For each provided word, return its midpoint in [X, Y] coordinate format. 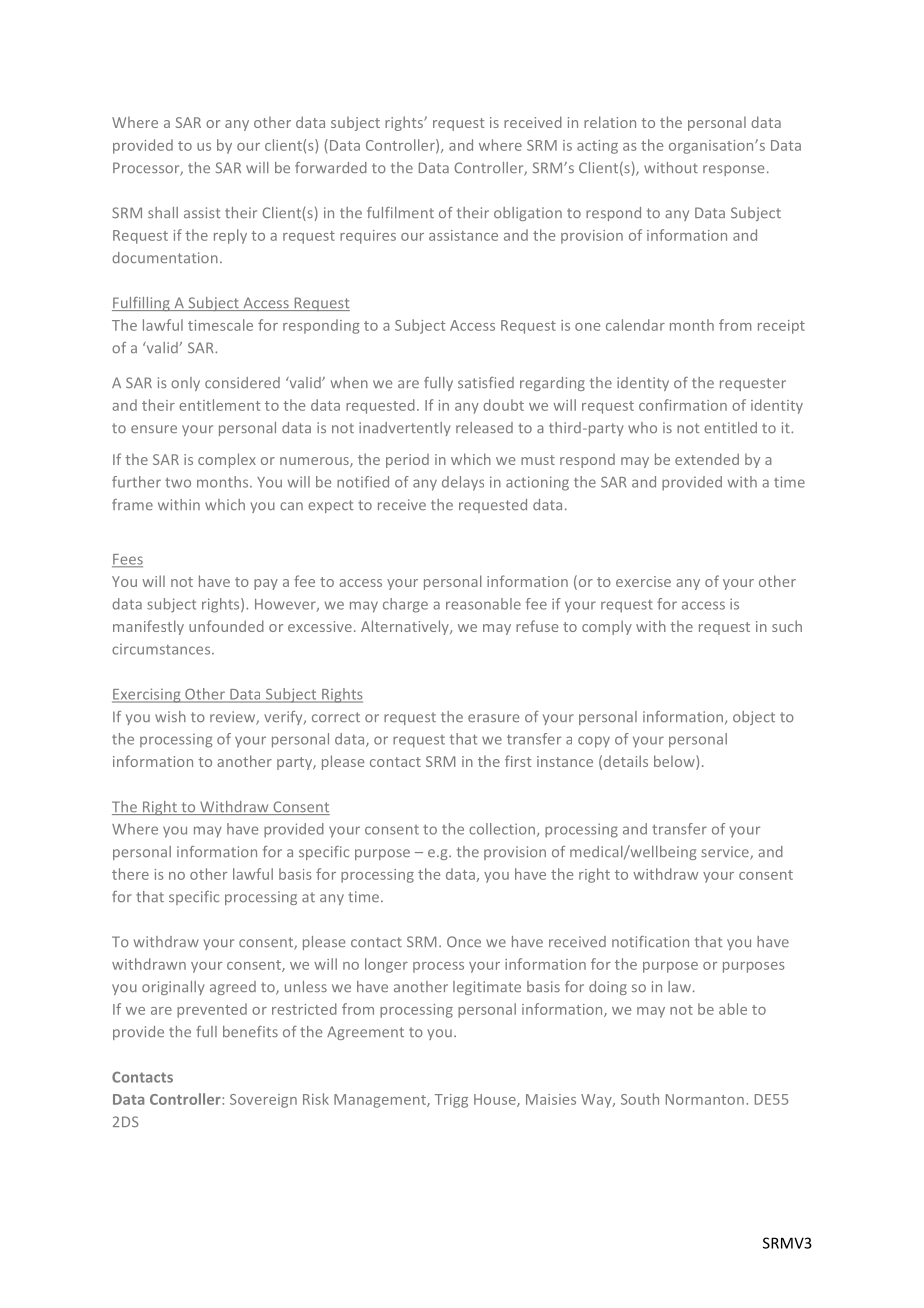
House [496, 1100]
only [185, 384]
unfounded [226, 626]
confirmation [683, 405]
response [733, 170]
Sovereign [263, 1101]
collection [503, 830]
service [726, 853]
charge [405, 605]
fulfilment [400, 212]
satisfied [486, 382]
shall [163, 212]
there [130, 874]
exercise [643, 581]
